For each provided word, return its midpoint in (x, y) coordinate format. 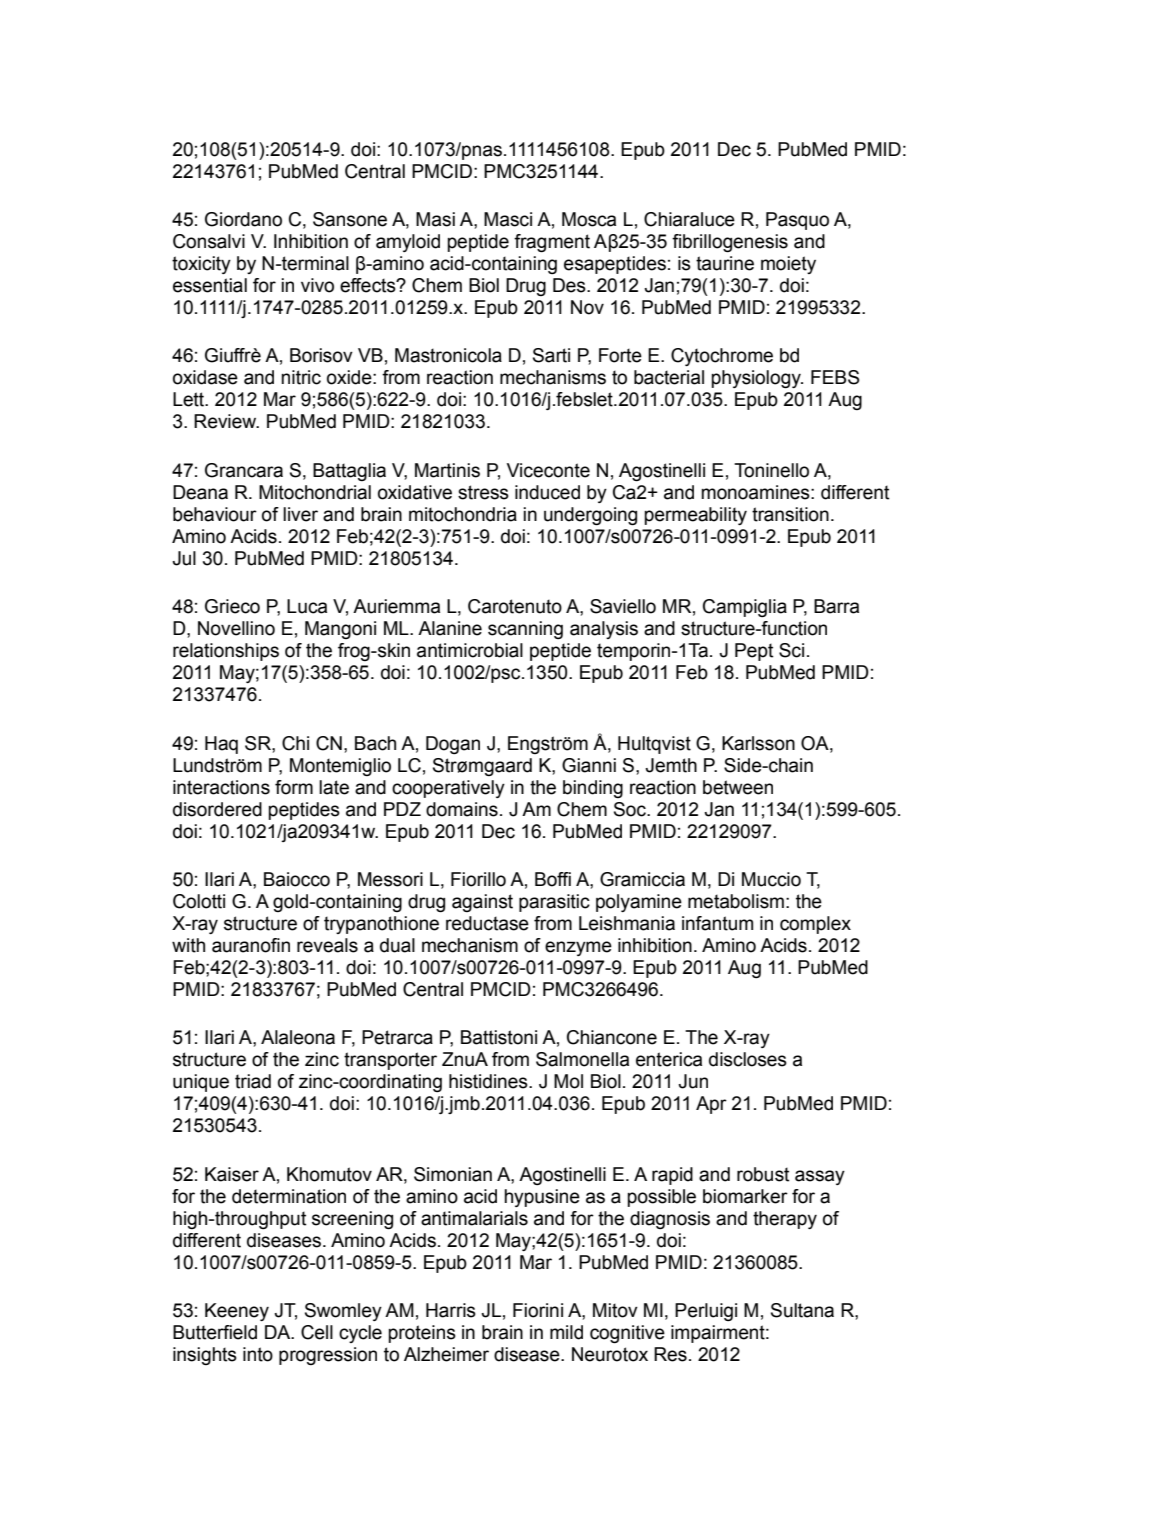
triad (253, 1081)
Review (226, 421)
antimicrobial (470, 650)
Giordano (243, 219)
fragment (552, 243)
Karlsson (758, 743)
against (482, 903)
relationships (226, 652)
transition (790, 514)
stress (483, 492)
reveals (327, 945)
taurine (725, 263)
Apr (711, 1105)
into (258, 1354)
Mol (568, 1081)
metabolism (736, 901)
